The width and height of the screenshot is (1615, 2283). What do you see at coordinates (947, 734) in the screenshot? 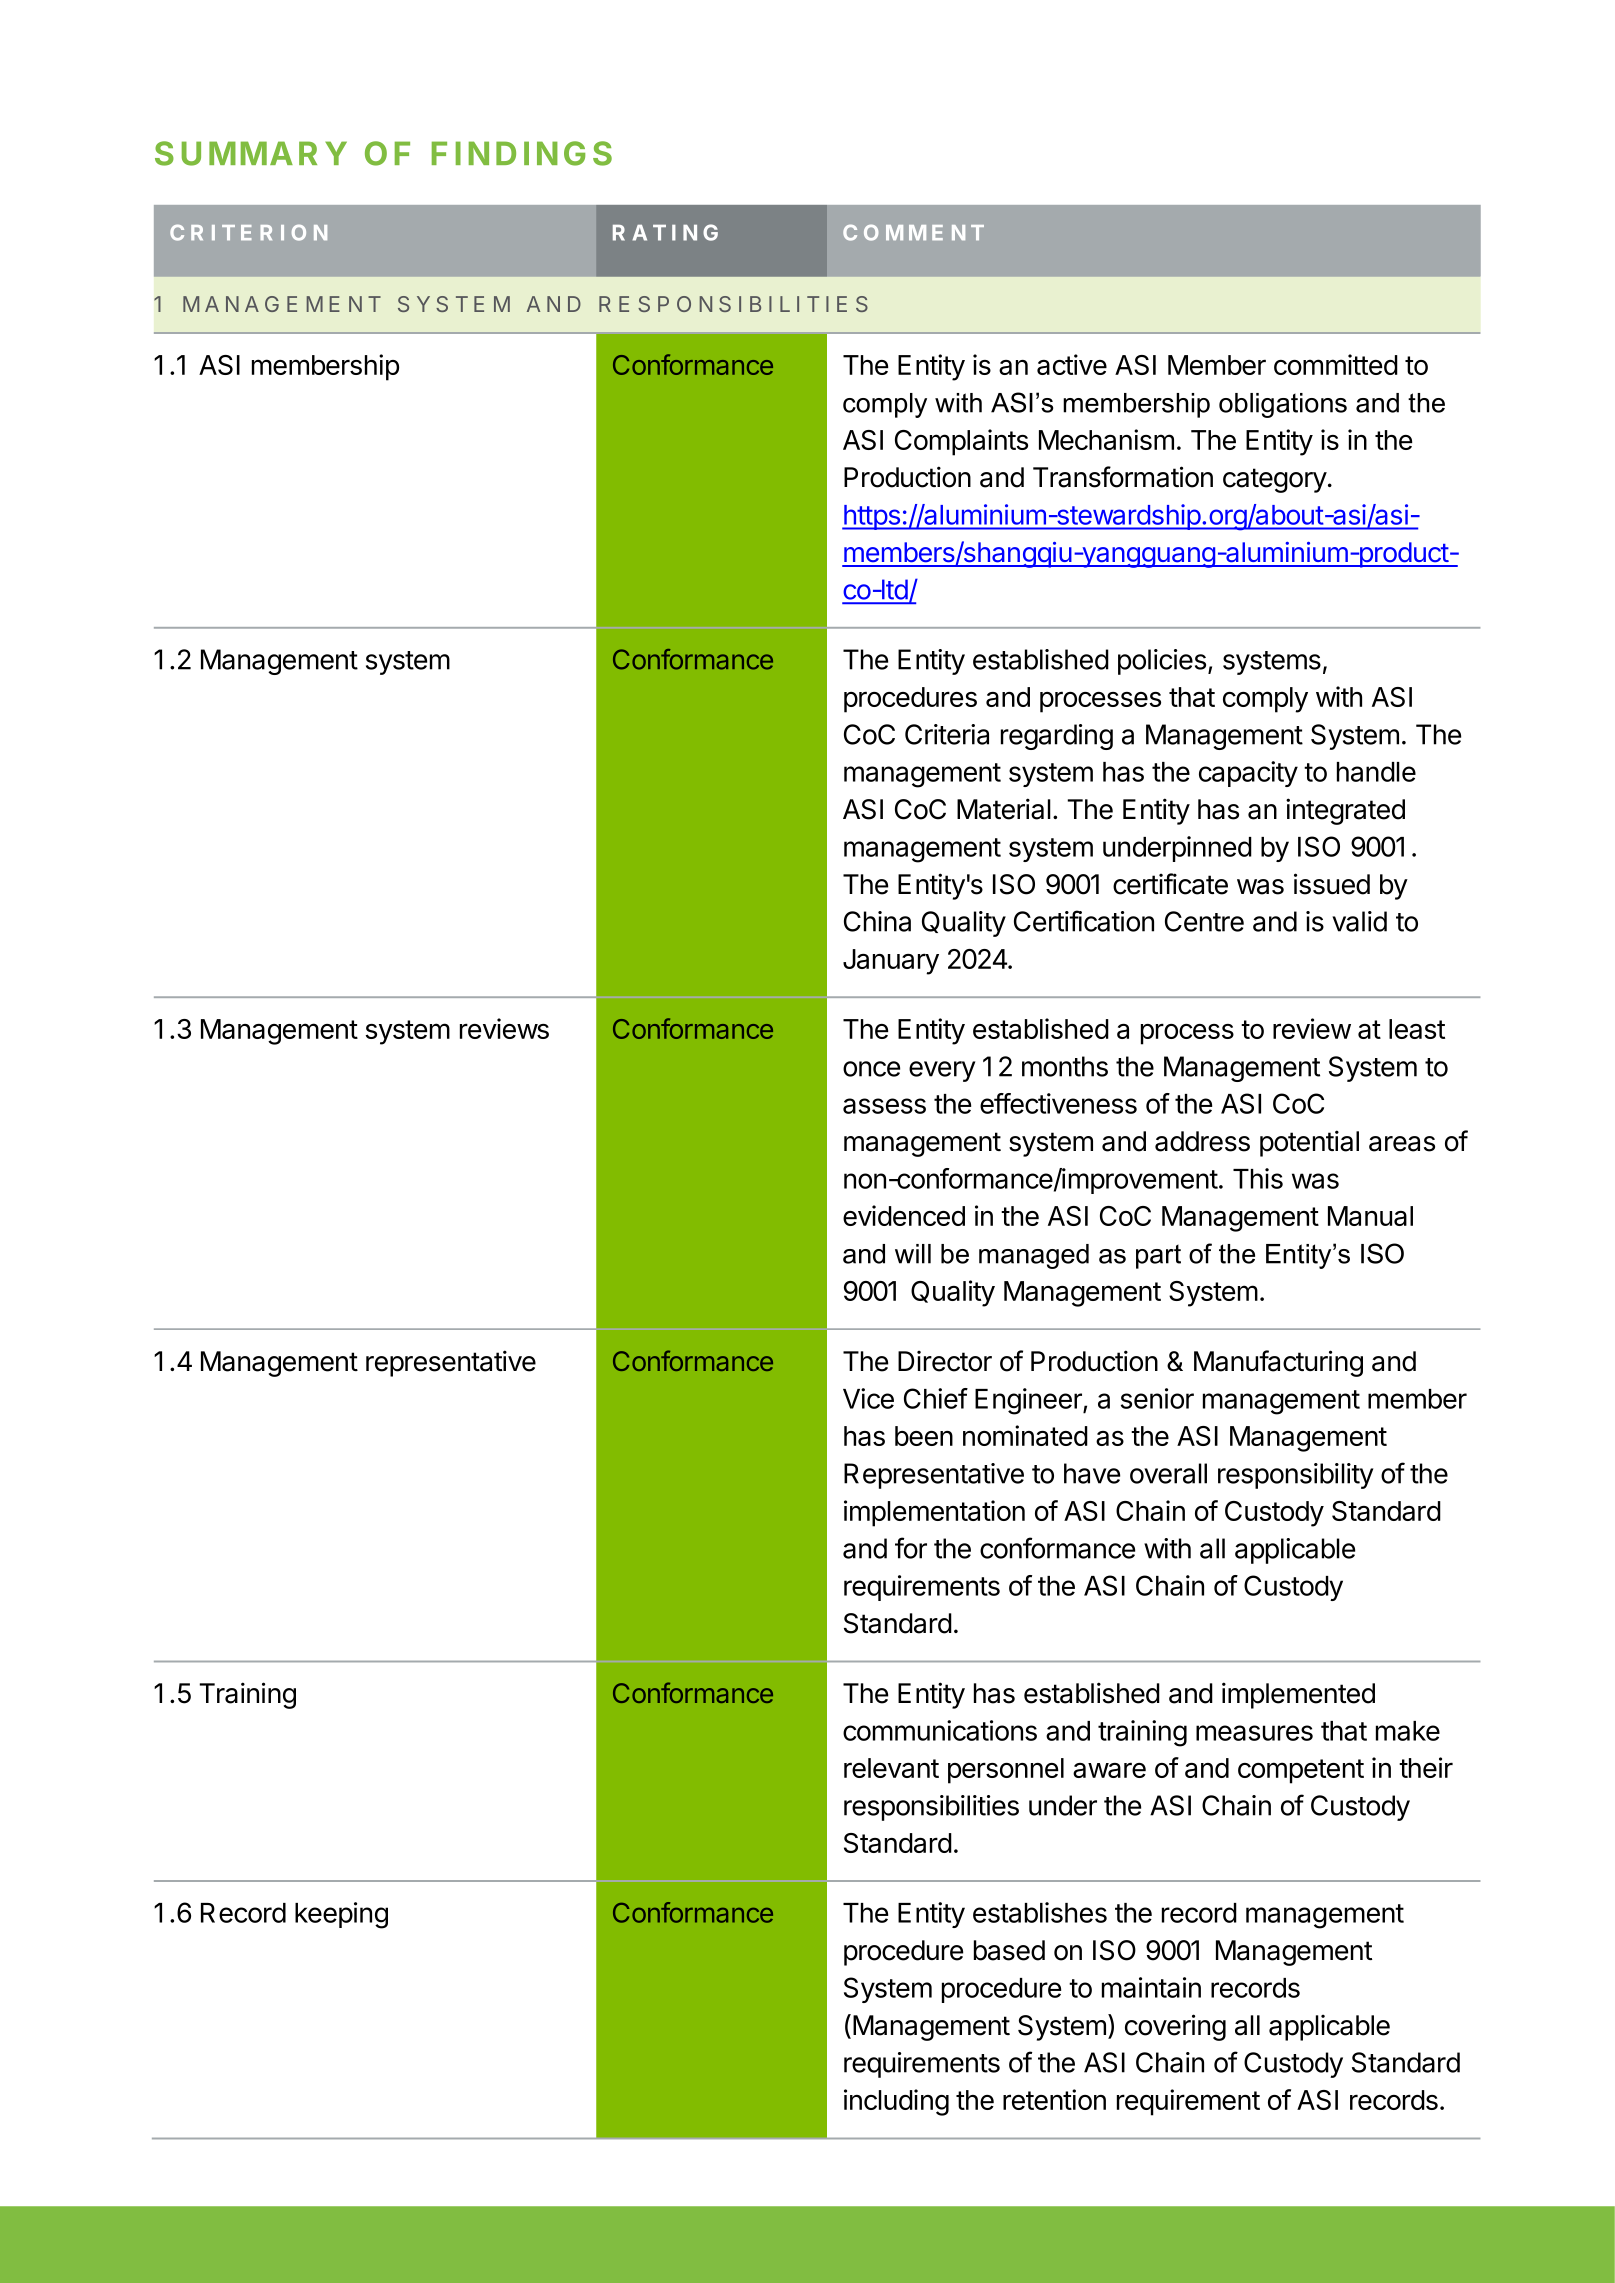
I see `Criteria` at bounding box center [947, 734].
